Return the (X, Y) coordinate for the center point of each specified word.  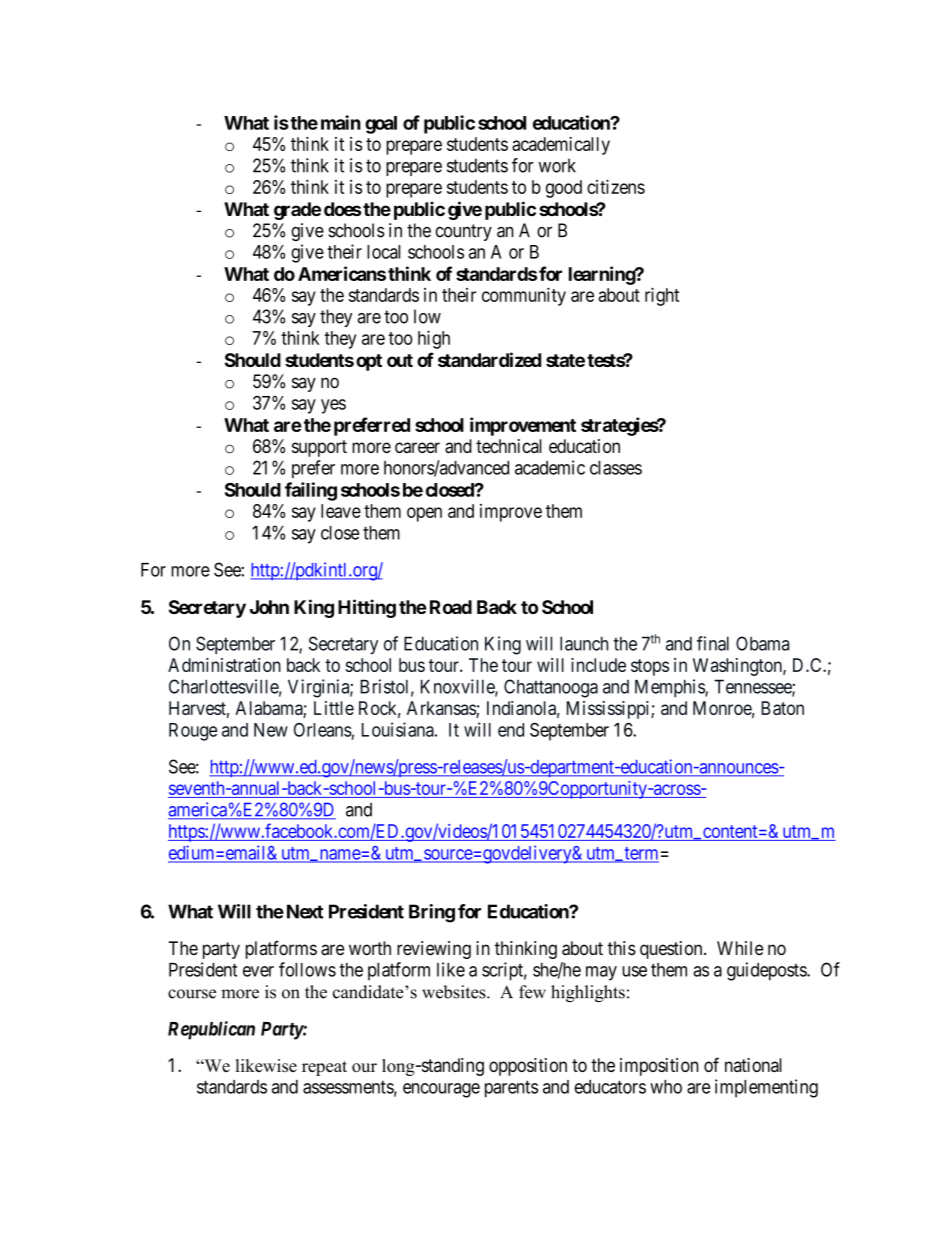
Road (451, 607)
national (753, 1065)
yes (333, 406)
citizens (616, 186)
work (557, 165)
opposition (528, 1067)
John (269, 607)
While (740, 948)
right (662, 296)
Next (305, 911)
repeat (324, 1068)
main (341, 122)
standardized (489, 359)
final (713, 643)
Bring (432, 913)
